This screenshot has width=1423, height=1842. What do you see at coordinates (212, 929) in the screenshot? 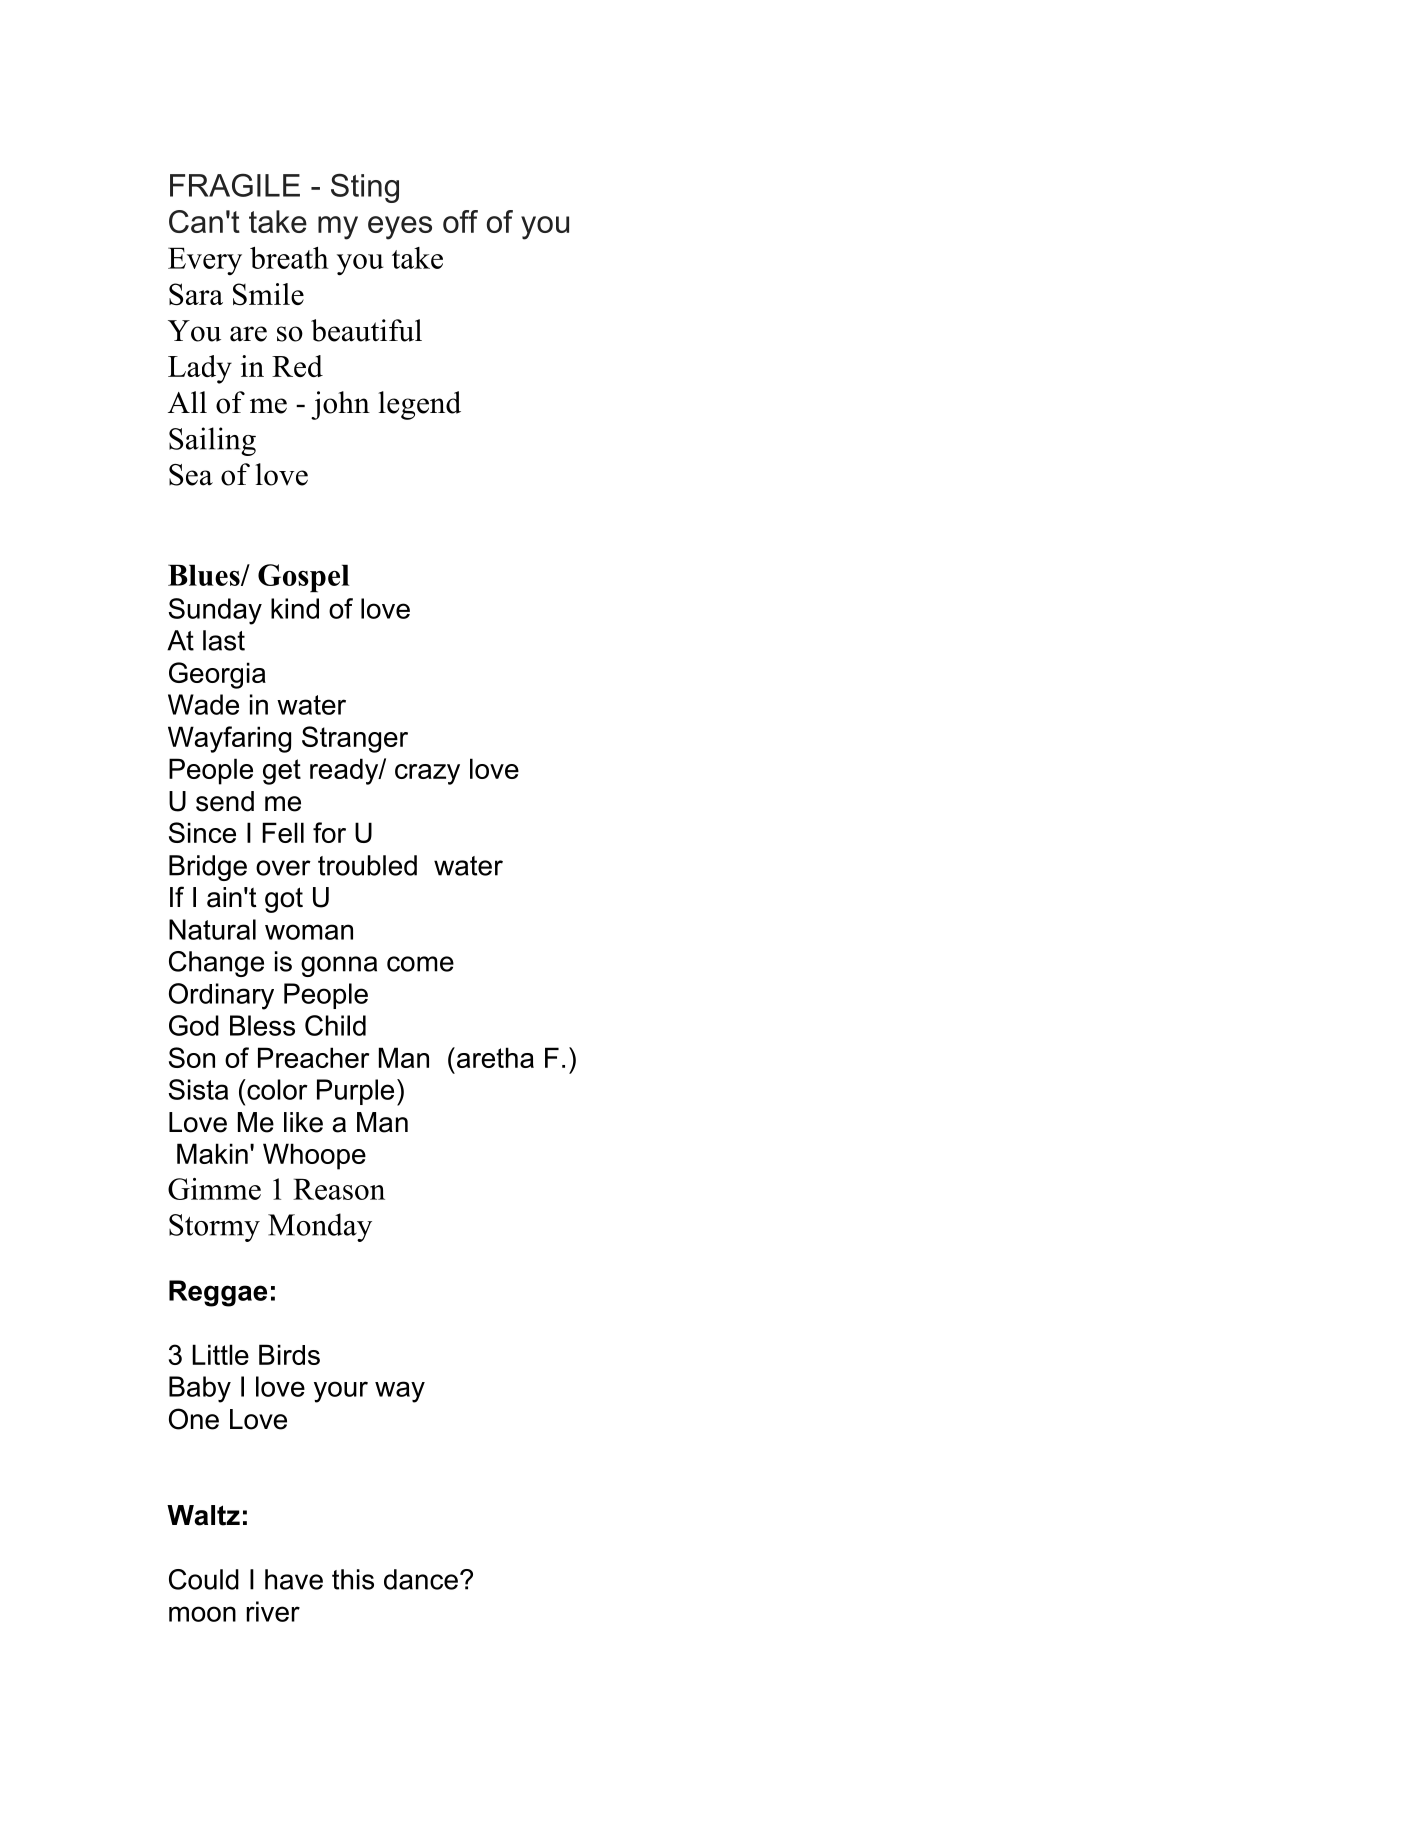
I see `Natural` at bounding box center [212, 929].
